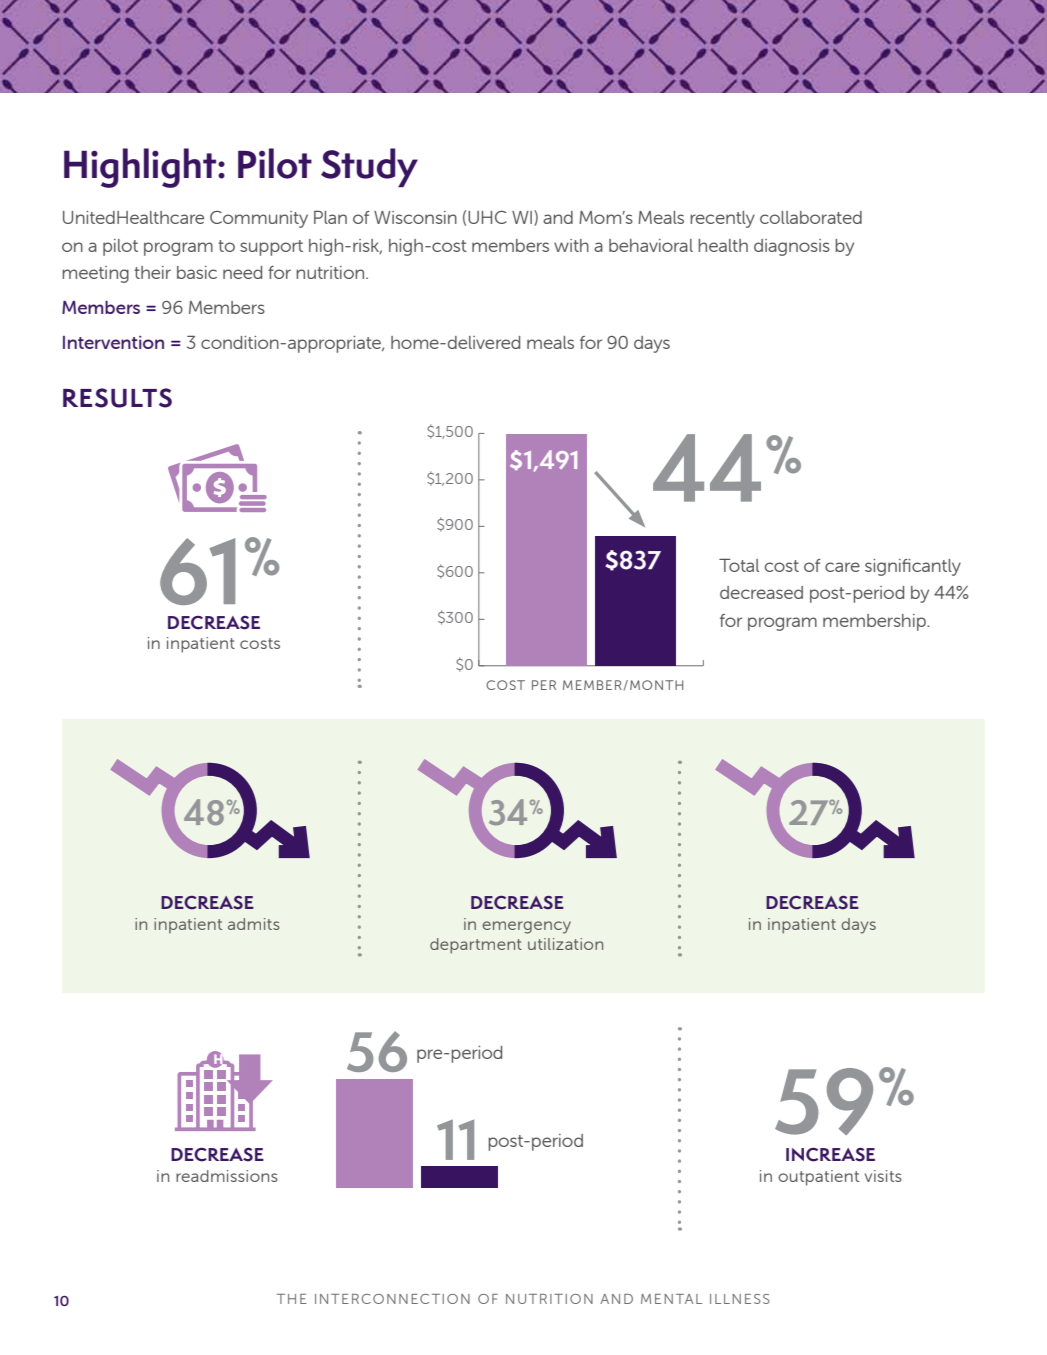 The width and height of the page is (1047, 1355). Describe the element at coordinates (913, 567) in the page. I see `significantly` at that location.
